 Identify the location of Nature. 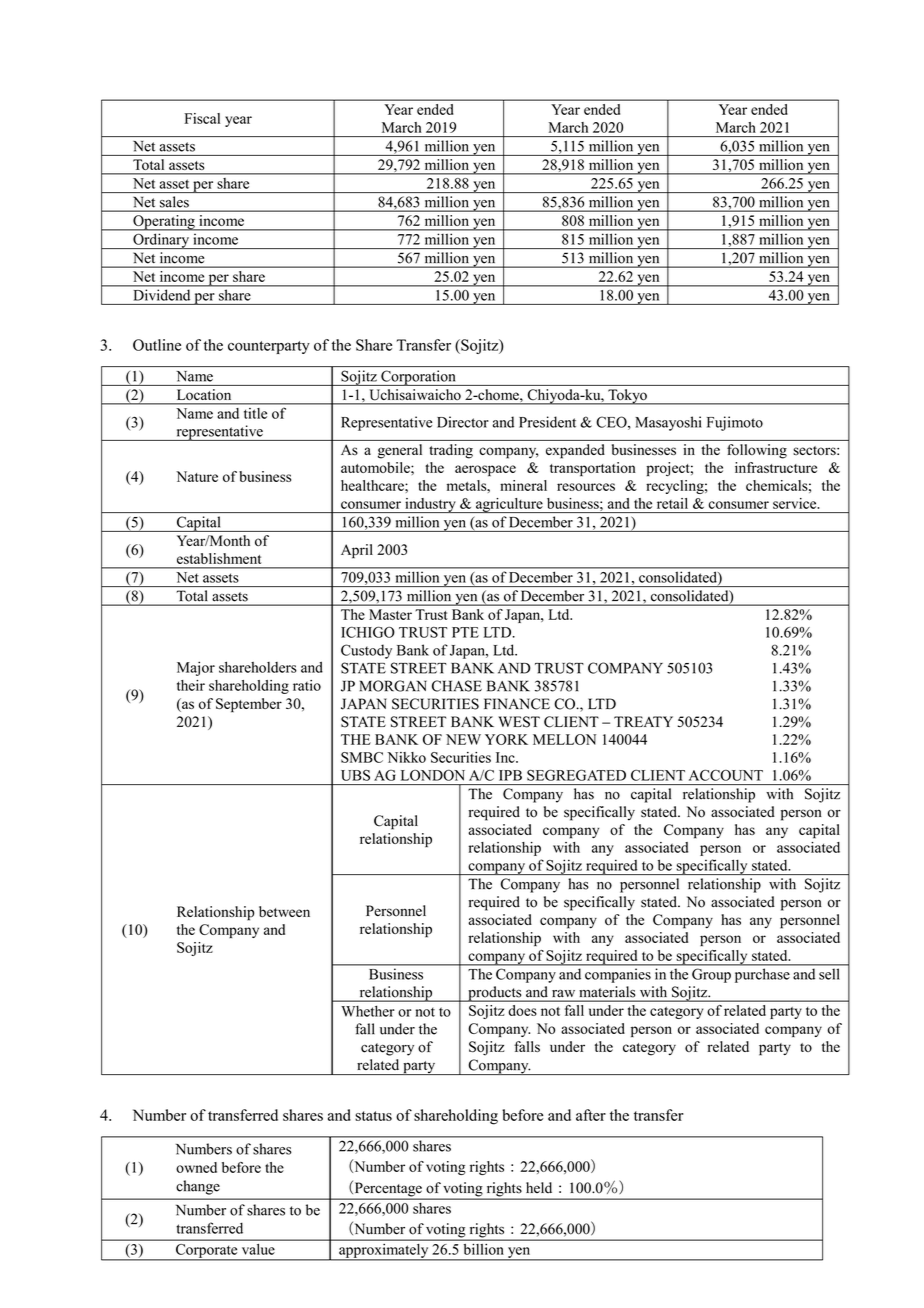
(197, 476).
